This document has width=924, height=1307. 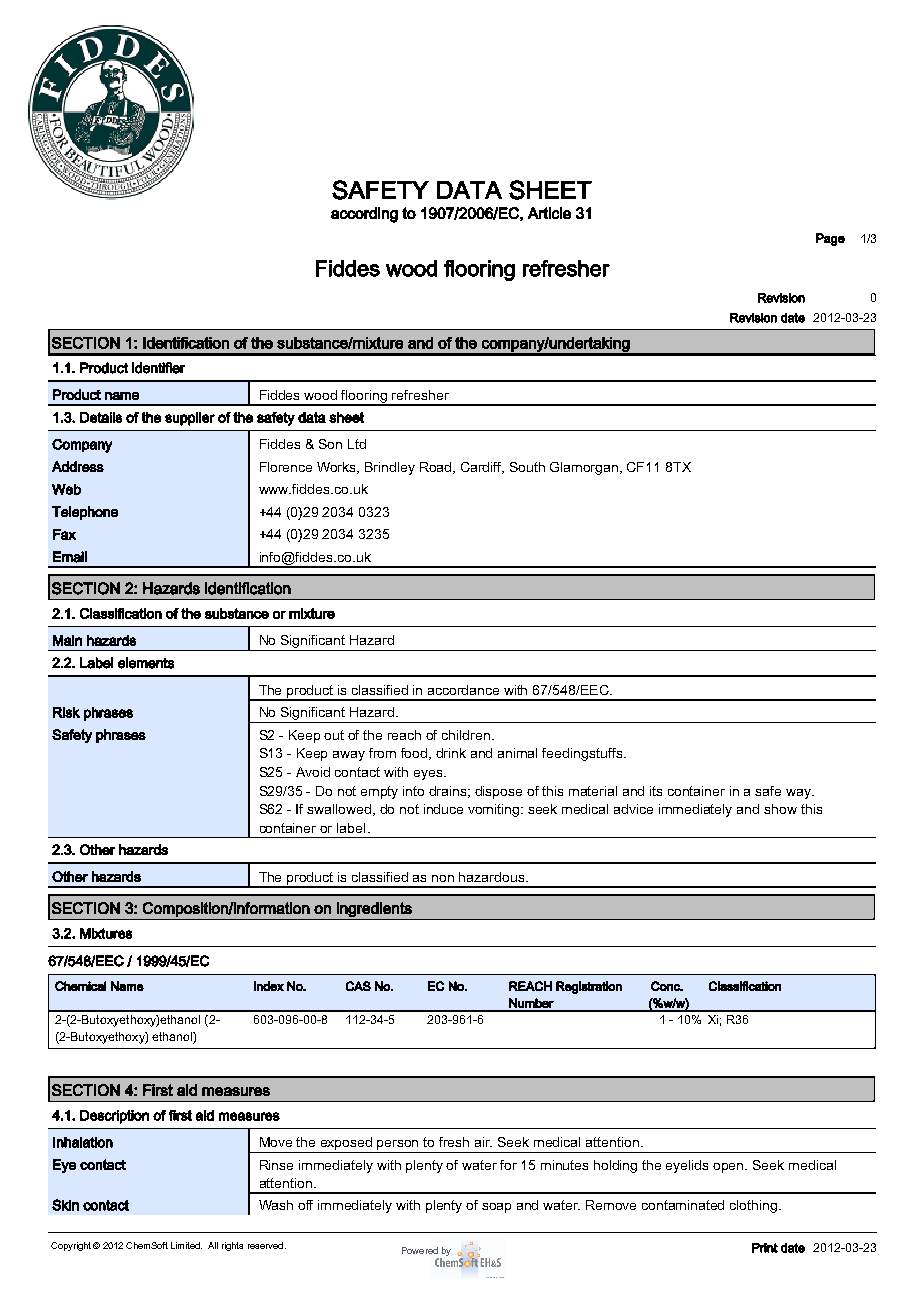 I want to click on Road, so click(x=437, y=468).
